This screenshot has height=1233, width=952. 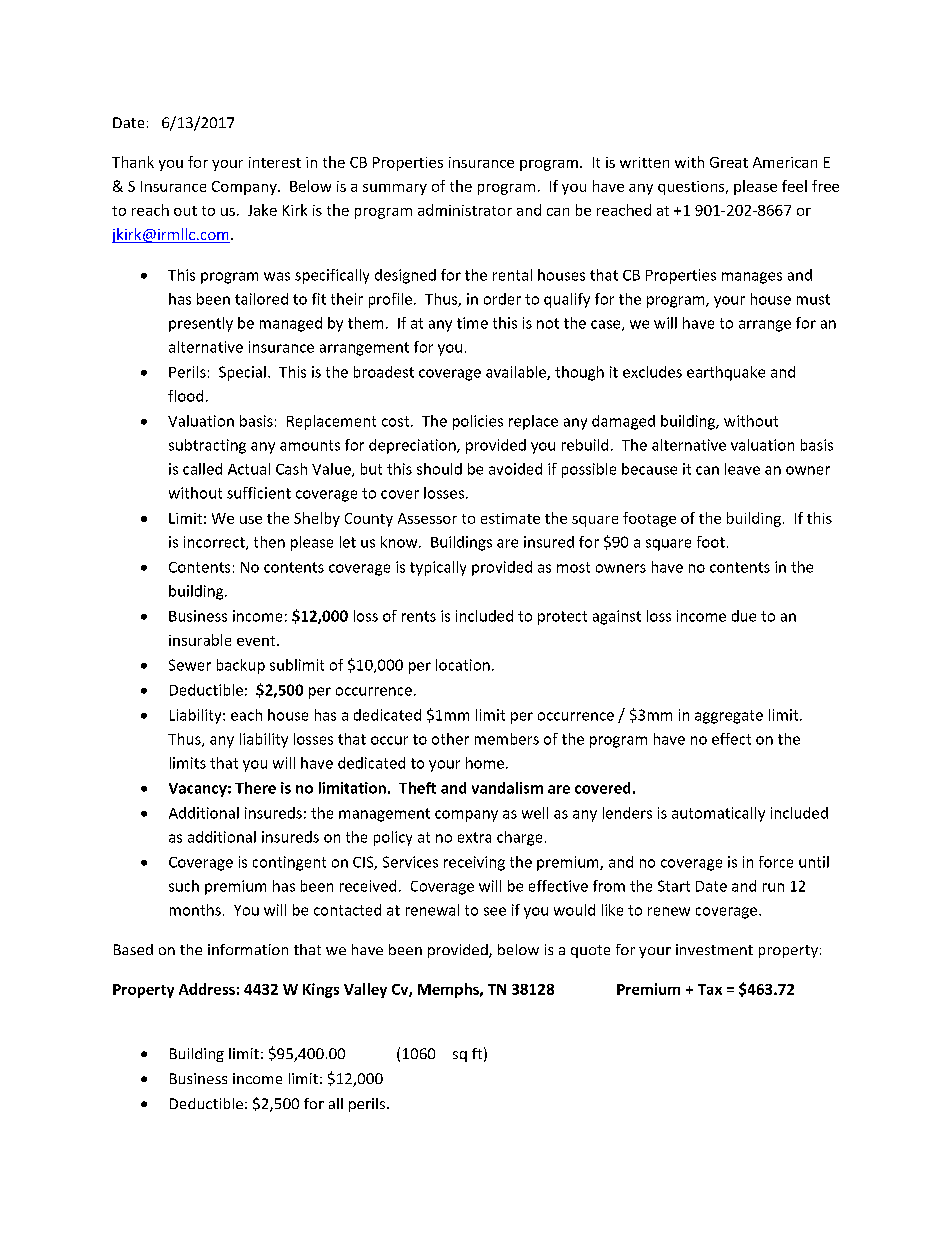 What do you see at coordinates (478, 422) in the screenshot?
I see `policies` at bounding box center [478, 422].
